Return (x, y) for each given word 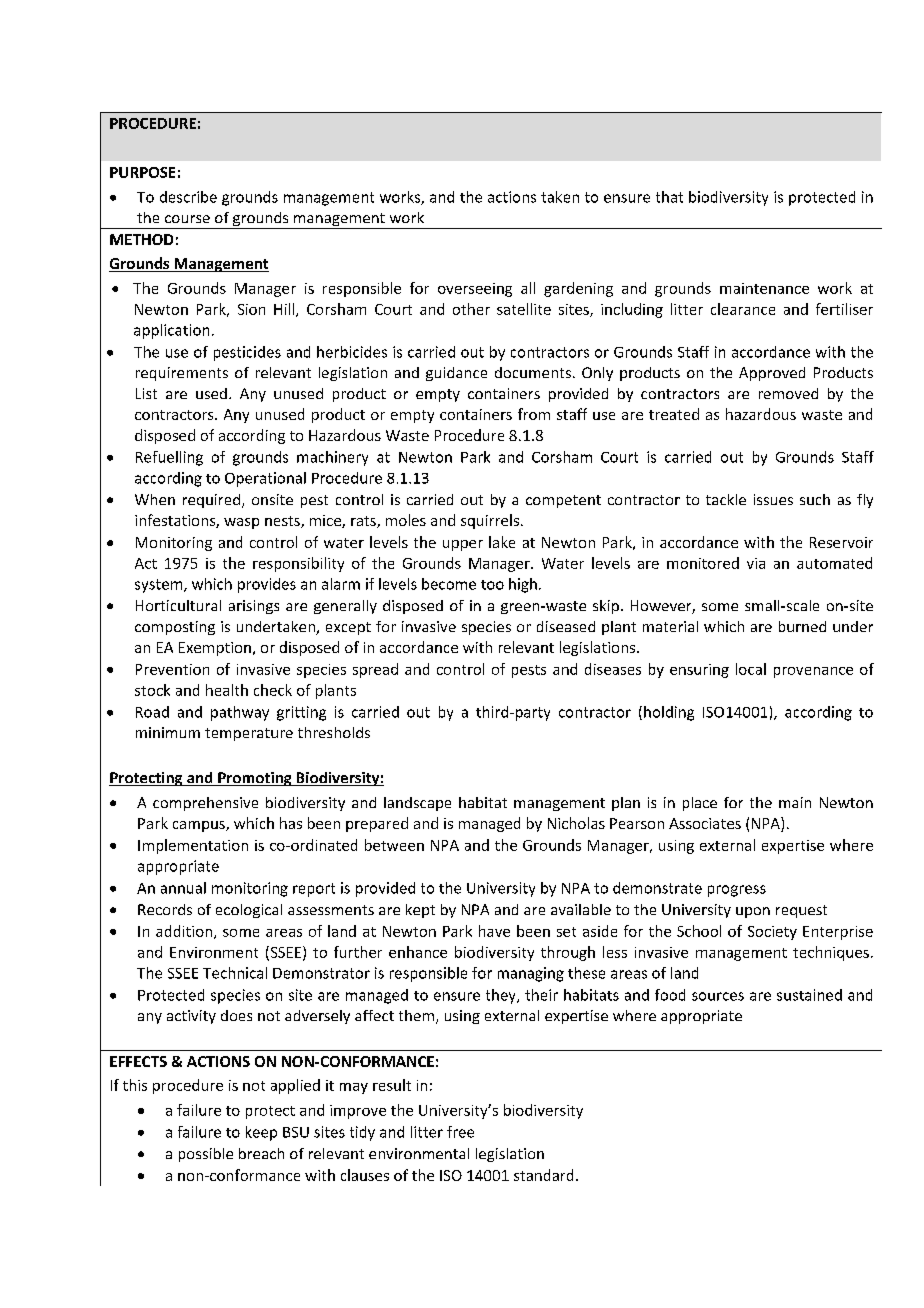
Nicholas (576, 823)
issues (773, 499)
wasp (241, 523)
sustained (809, 995)
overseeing (475, 290)
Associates (705, 823)
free (460, 1132)
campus (200, 826)
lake (502, 542)
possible (206, 1155)
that (669, 197)
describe (188, 197)
